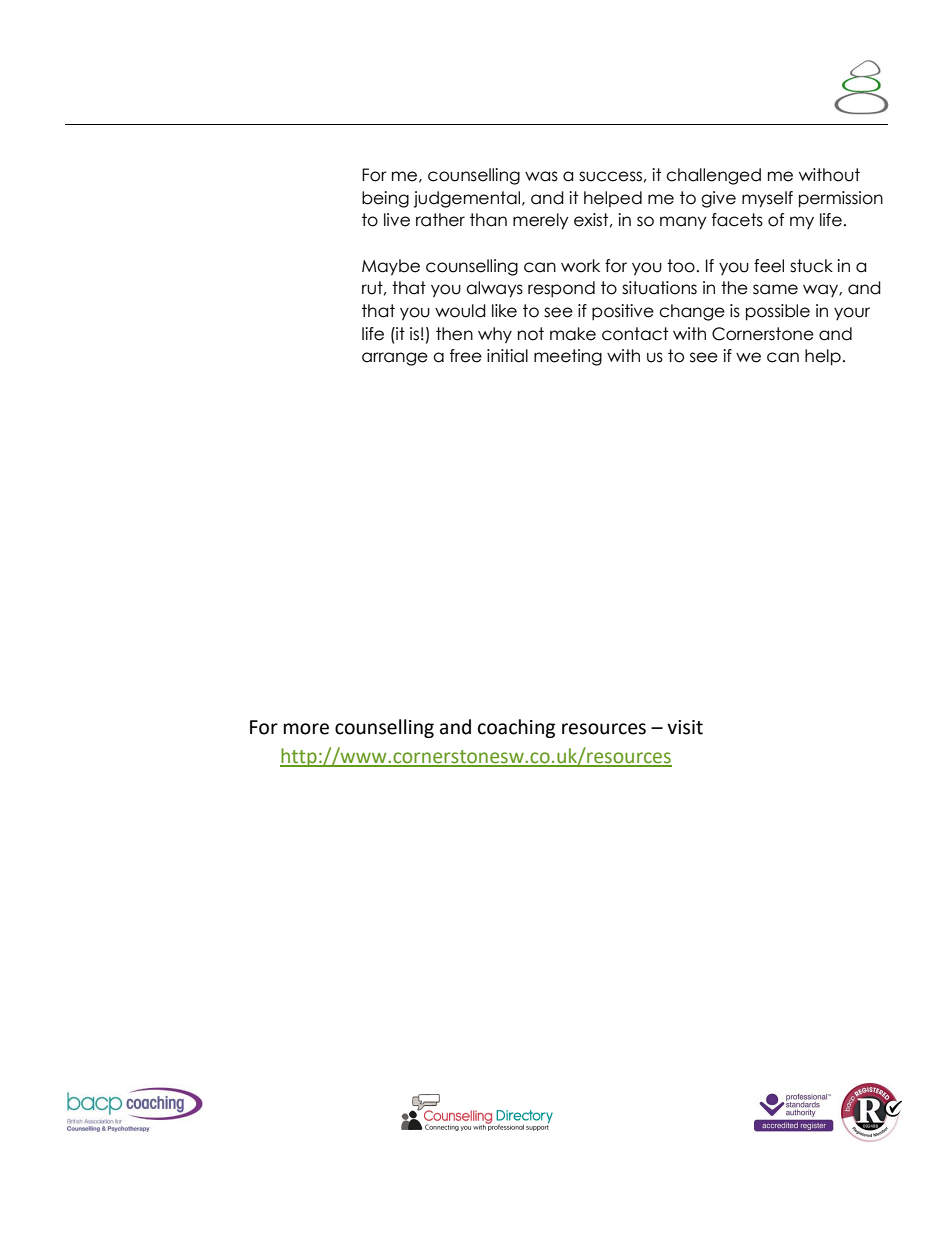  I want to click on more, so click(306, 729).
